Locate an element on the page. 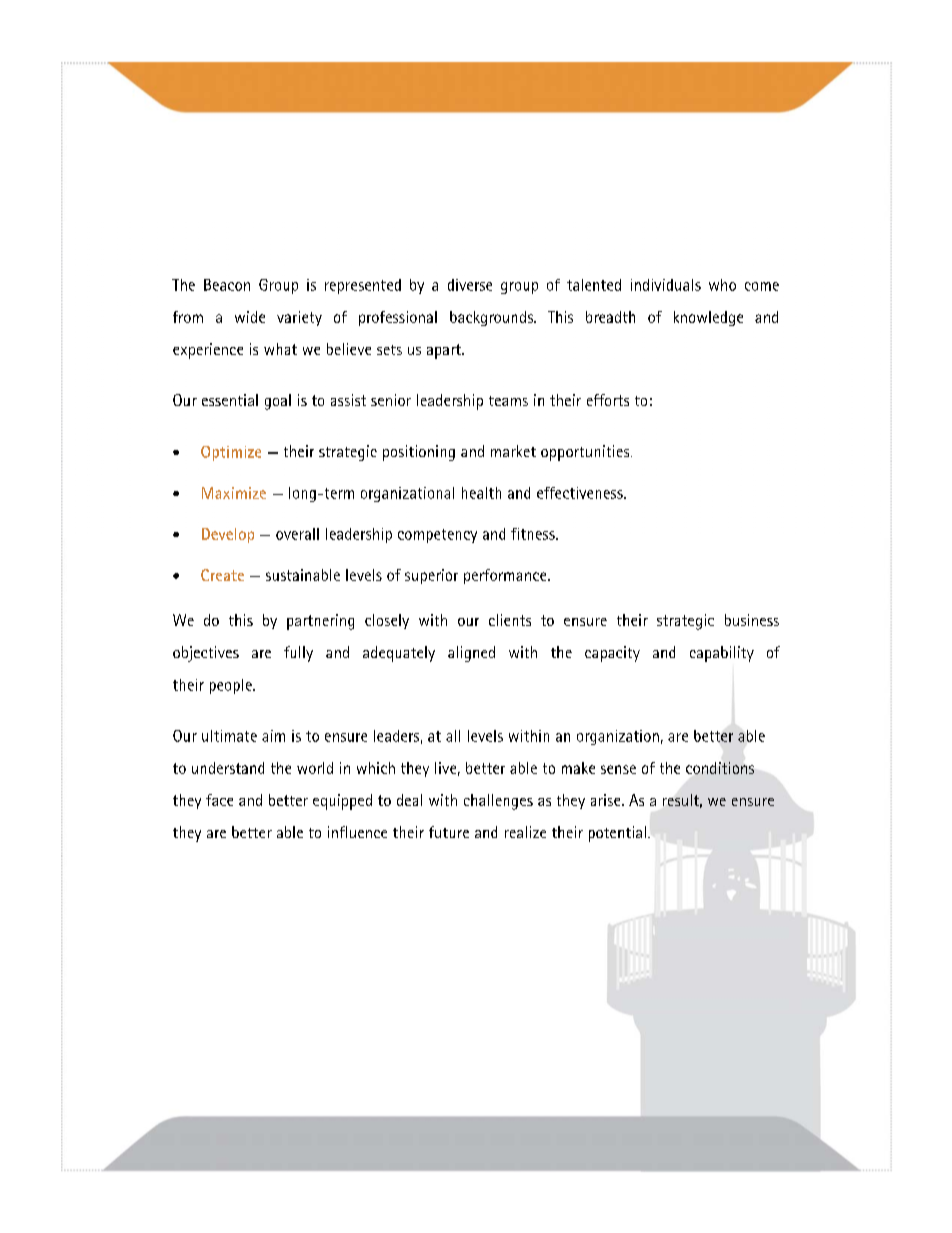 The width and height of the document is (952, 1233). future is located at coordinates (449, 832).
